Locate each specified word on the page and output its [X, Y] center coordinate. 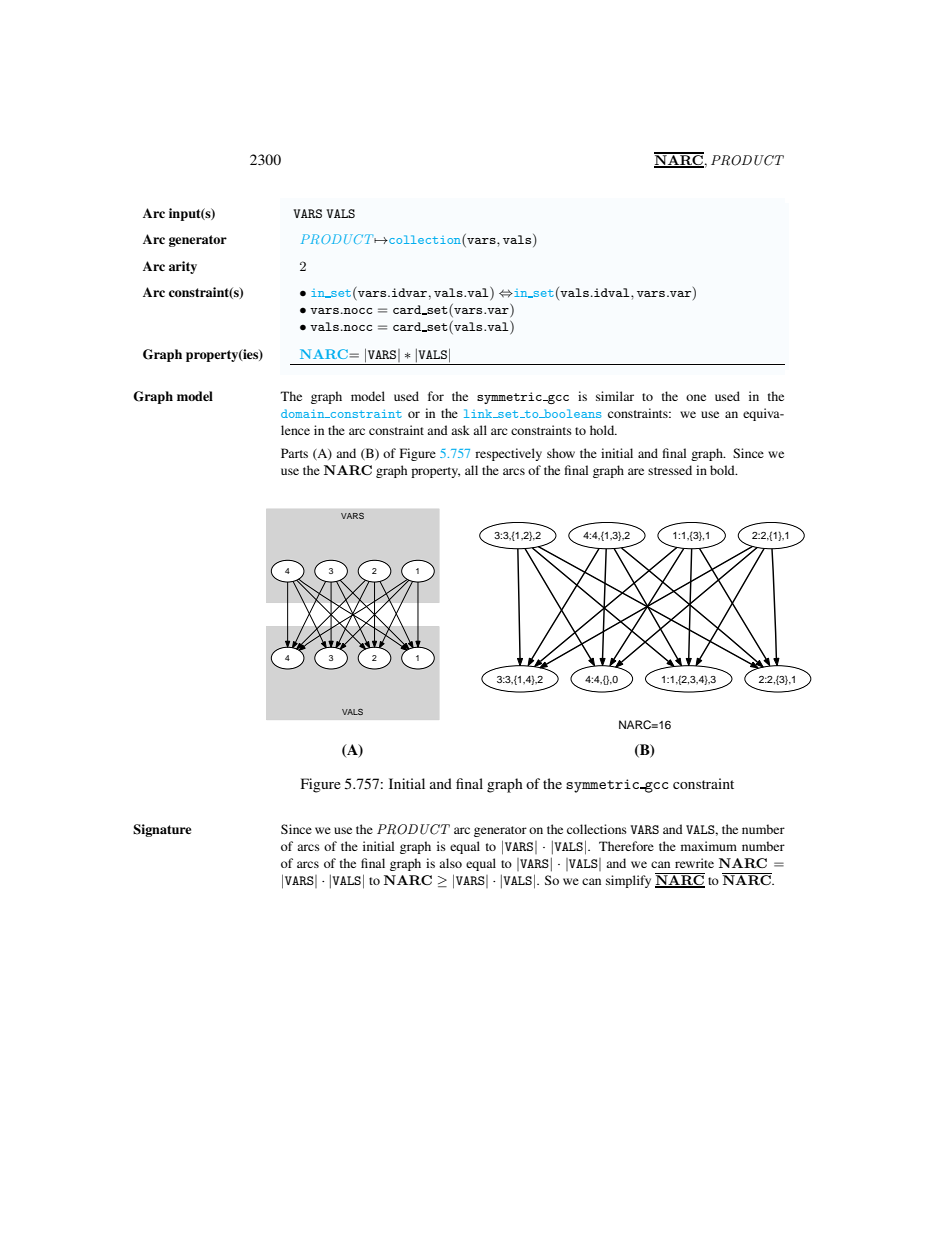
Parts [294, 453]
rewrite [694, 863]
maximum [709, 846]
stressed [670, 470]
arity [183, 267]
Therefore [626, 846]
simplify [628, 881]
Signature [162, 830]
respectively [508, 454]
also [450, 863]
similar [615, 396]
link [479, 413]
